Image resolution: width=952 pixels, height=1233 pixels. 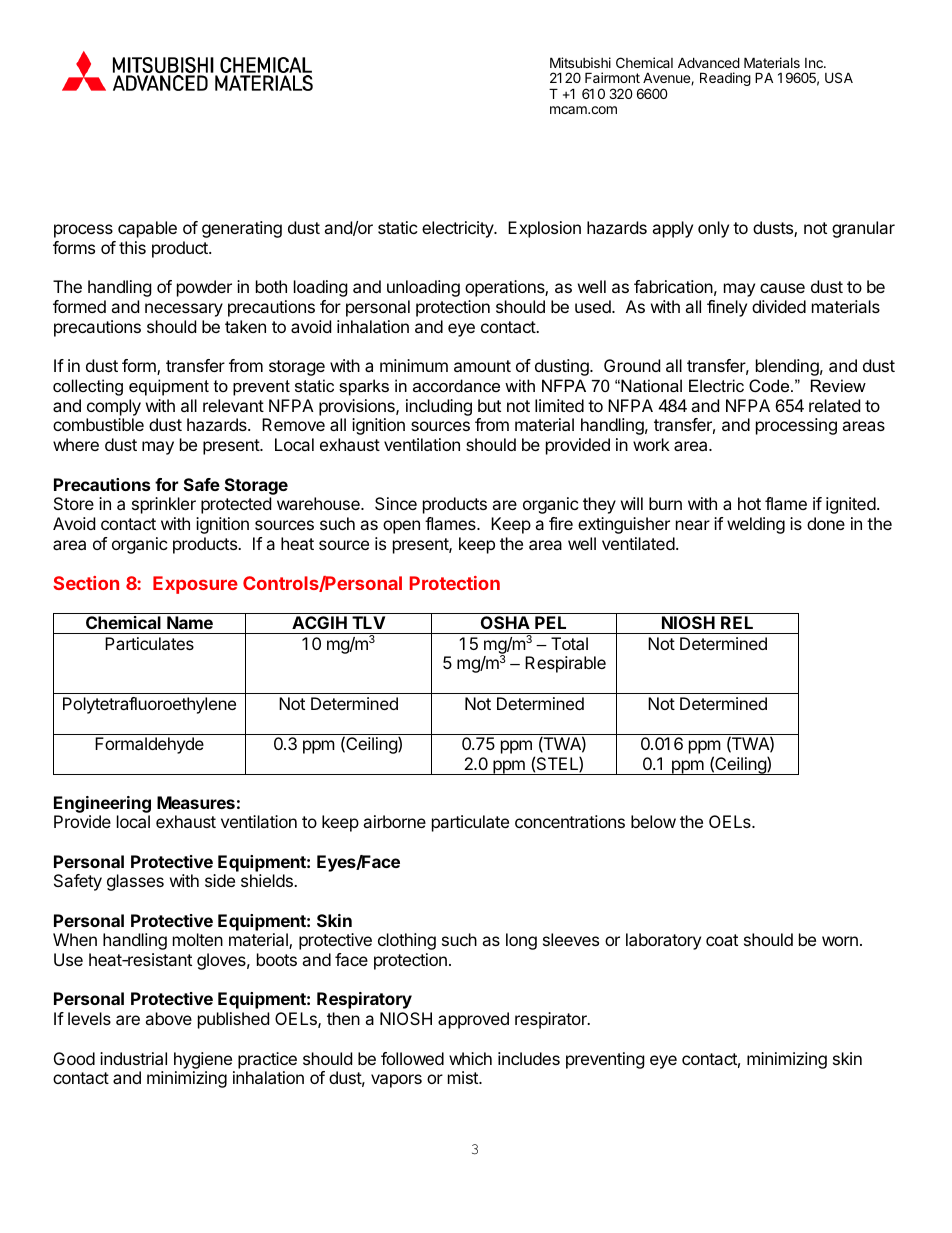 What do you see at coordinates (580, 62) in the screenshot?
I see `Mitsubishi` at bounding box center [580, 62].
